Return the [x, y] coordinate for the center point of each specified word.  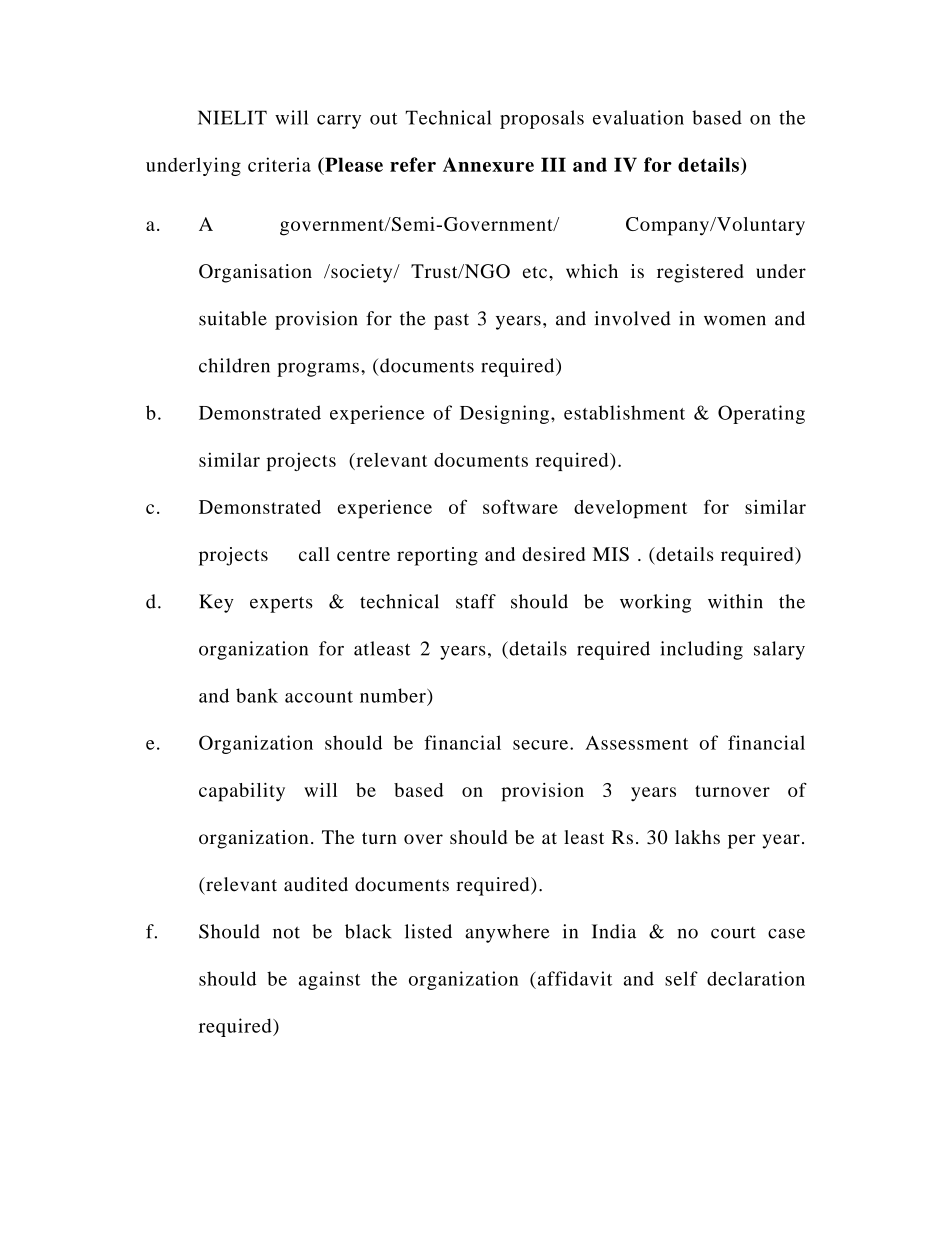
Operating [761, 414]
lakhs [697, 837]
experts [281, 604]
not [286, 932]
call [314, 554]
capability [242, 792]
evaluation [638, 117]
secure [540, 745]
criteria [279, 164]
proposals [542, 119]
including [702, 650]
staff [476, 601]
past [451, 321]
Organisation [255, 273]
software [520, 506]
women [735, 320]
